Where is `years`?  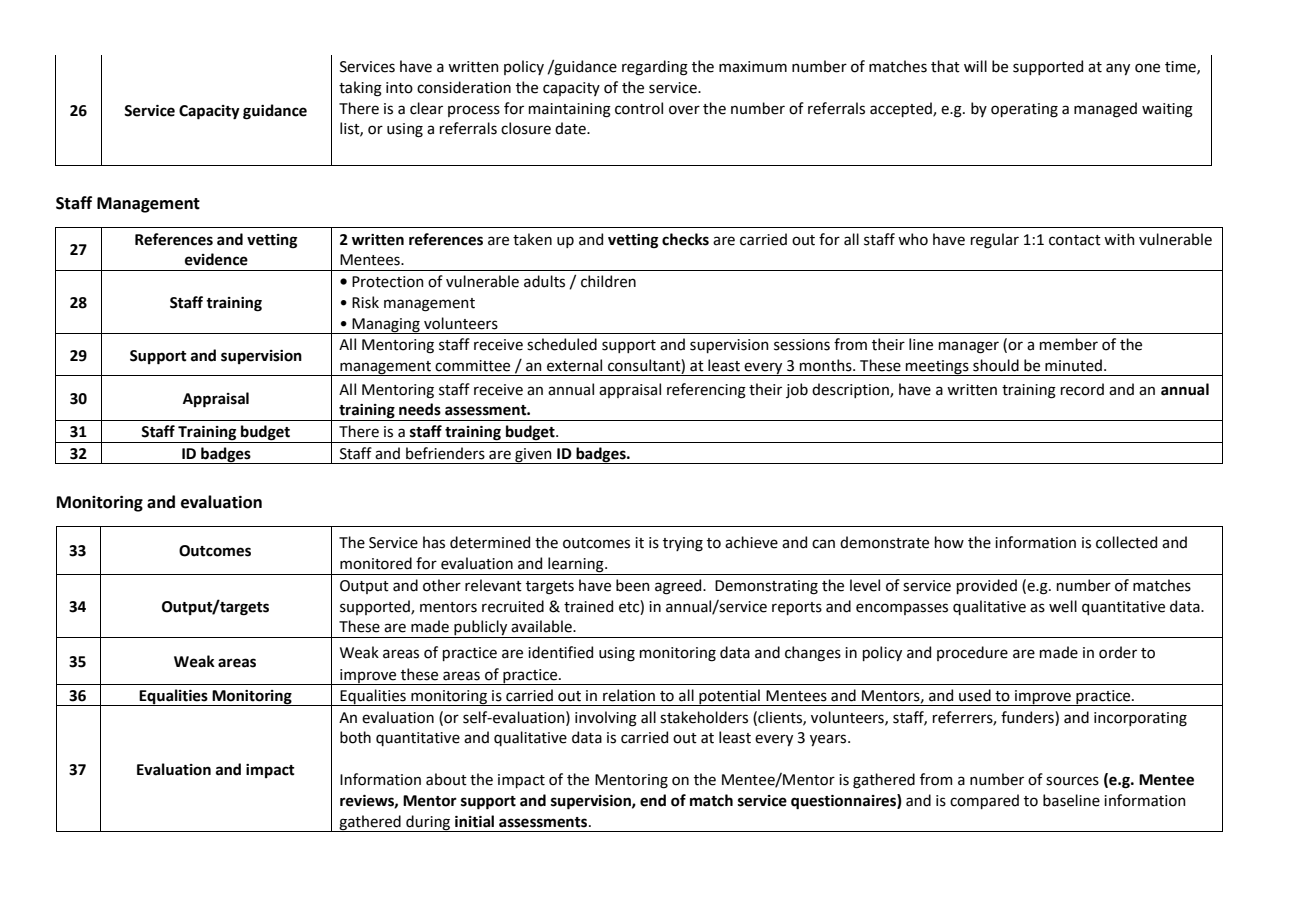 years is located at coordinates (829, 740).
